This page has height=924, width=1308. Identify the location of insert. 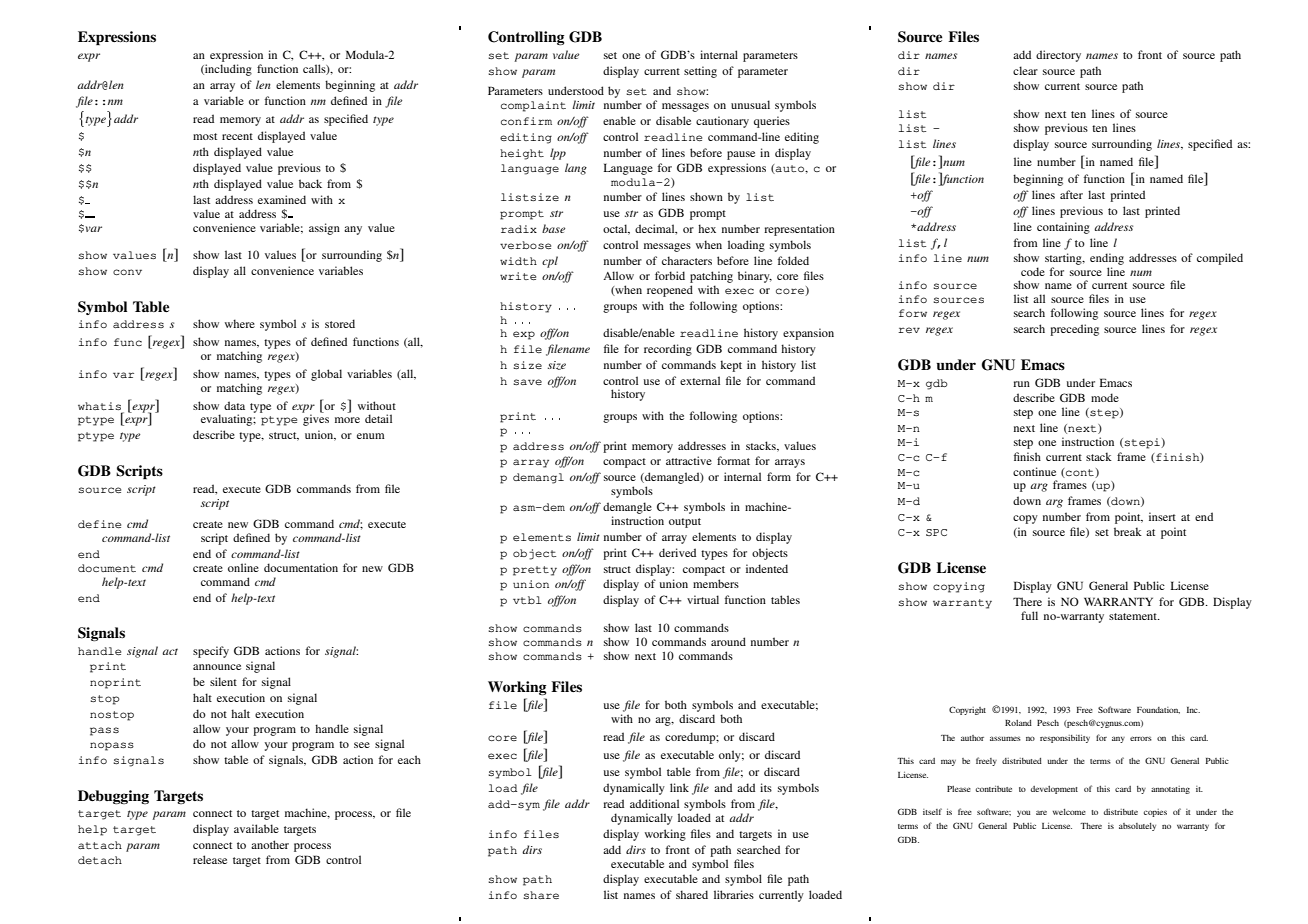
(1162, 516).
